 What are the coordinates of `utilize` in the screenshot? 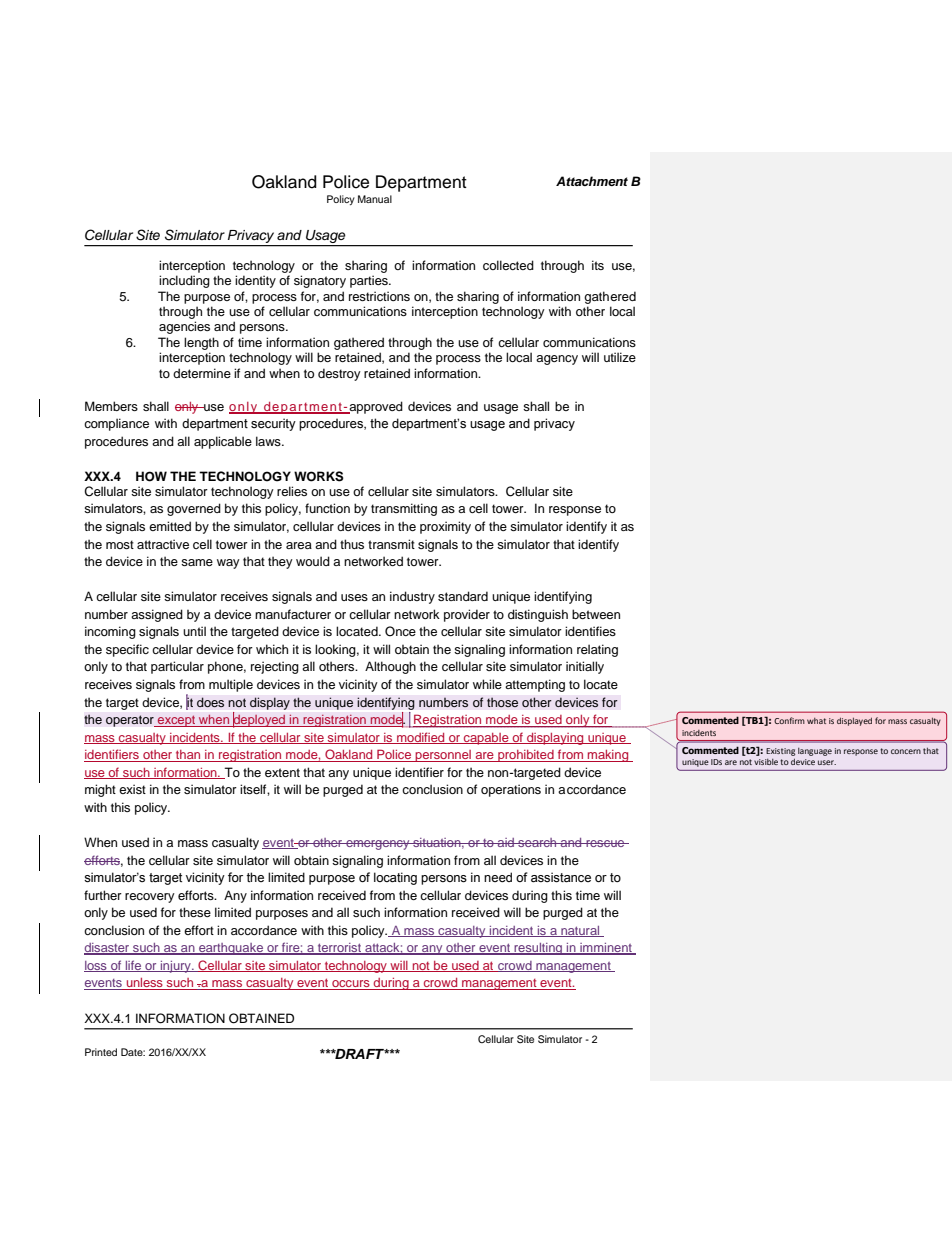 It's located at (620, 357).
